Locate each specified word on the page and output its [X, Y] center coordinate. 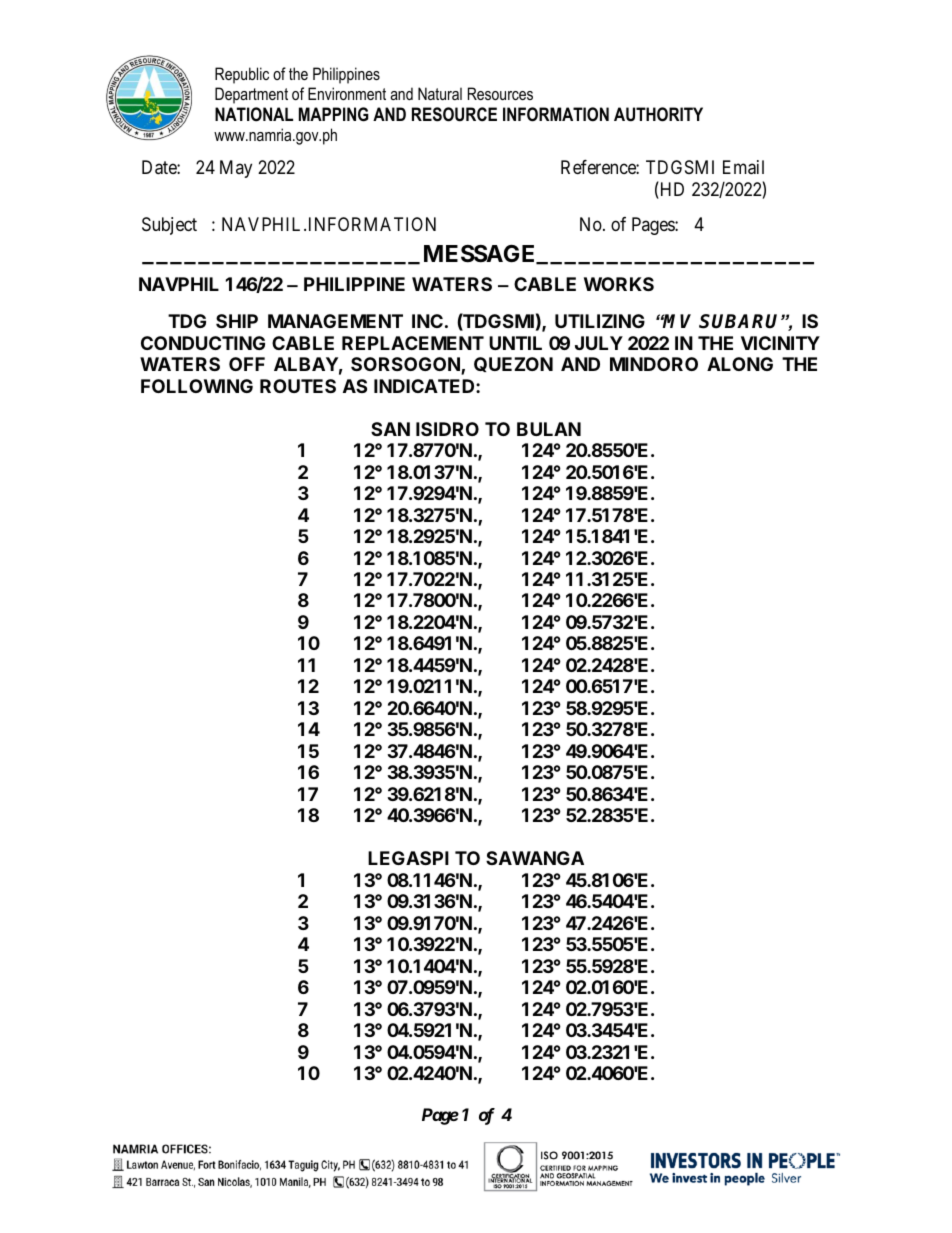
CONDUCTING [203, 343]
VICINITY [780, 343]
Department [251, 95]
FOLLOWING [197, 386]
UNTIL [515, 343]
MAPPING [334, 114]
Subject [169, 226]
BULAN [549, 429]
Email [743, 167]
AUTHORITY [658, 114]
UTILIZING [600, 321]
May [236, 169]
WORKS [619, 284]
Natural [440, 93]
